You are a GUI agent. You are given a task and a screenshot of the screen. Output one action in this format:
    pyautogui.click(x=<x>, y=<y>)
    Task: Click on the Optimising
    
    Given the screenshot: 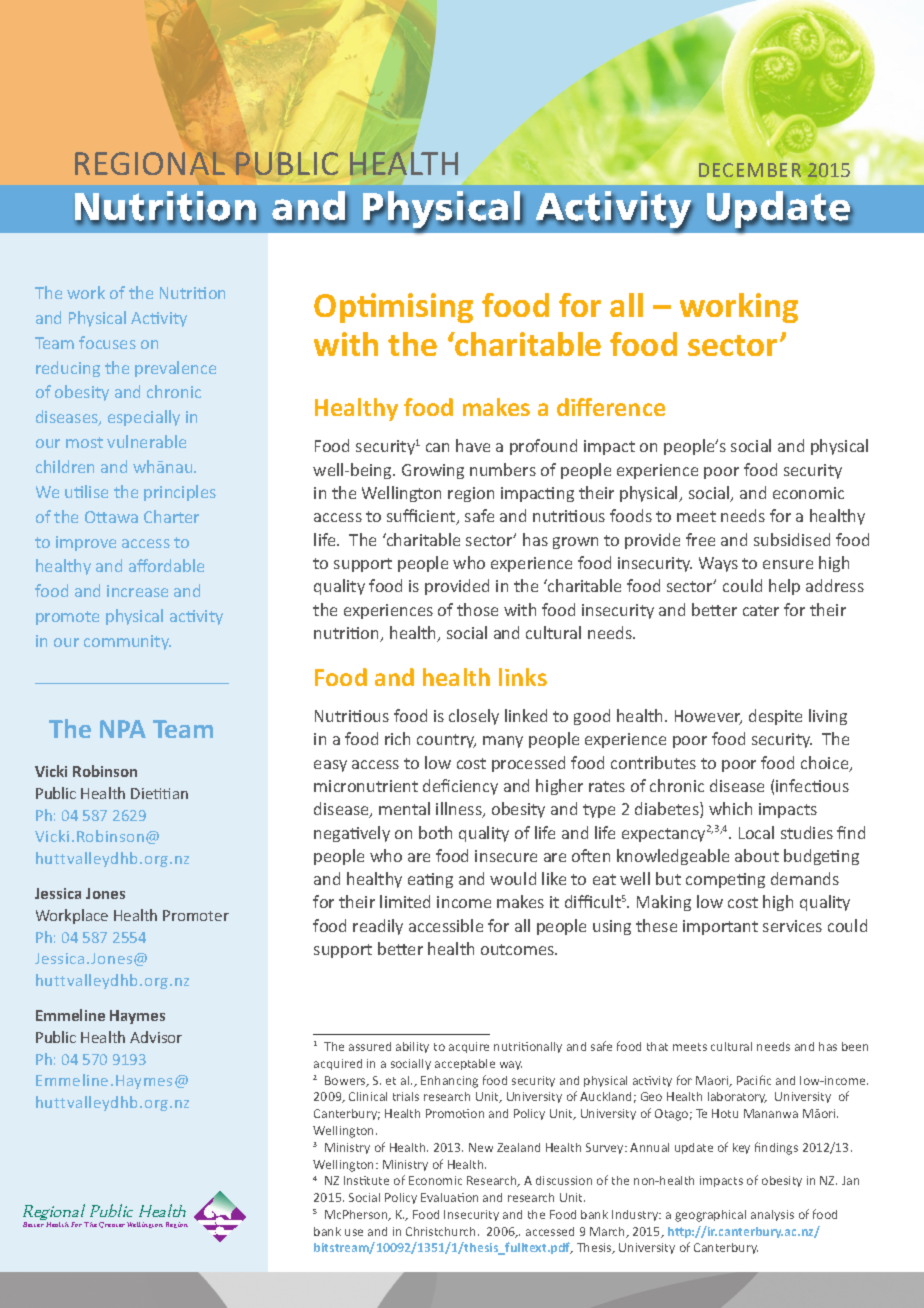 What is the action you would take?
    pyautogui.click(x=393, y=308)
